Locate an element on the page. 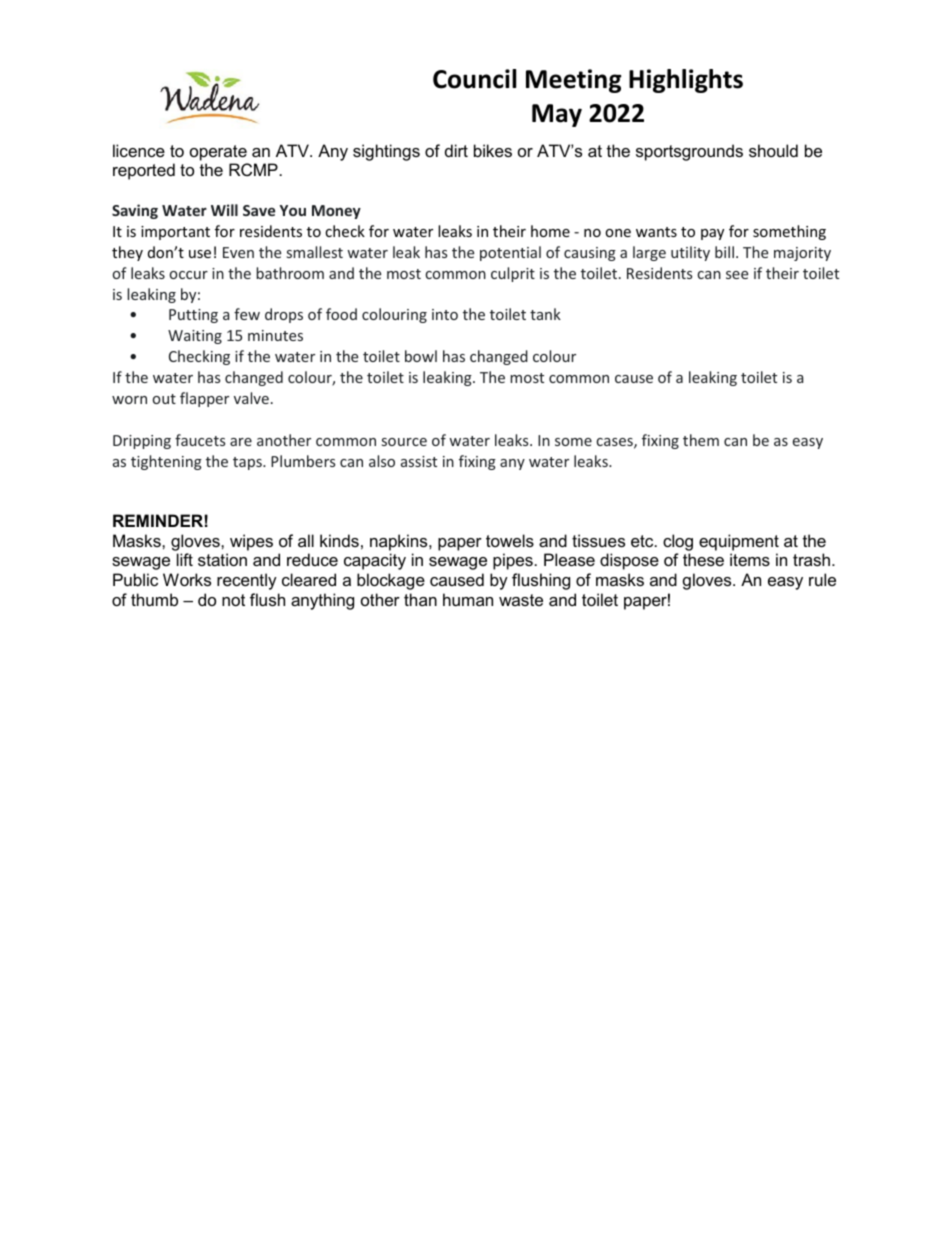 The width and height of the image is (952, 1233). Council is located at coordinates (474, 79).
